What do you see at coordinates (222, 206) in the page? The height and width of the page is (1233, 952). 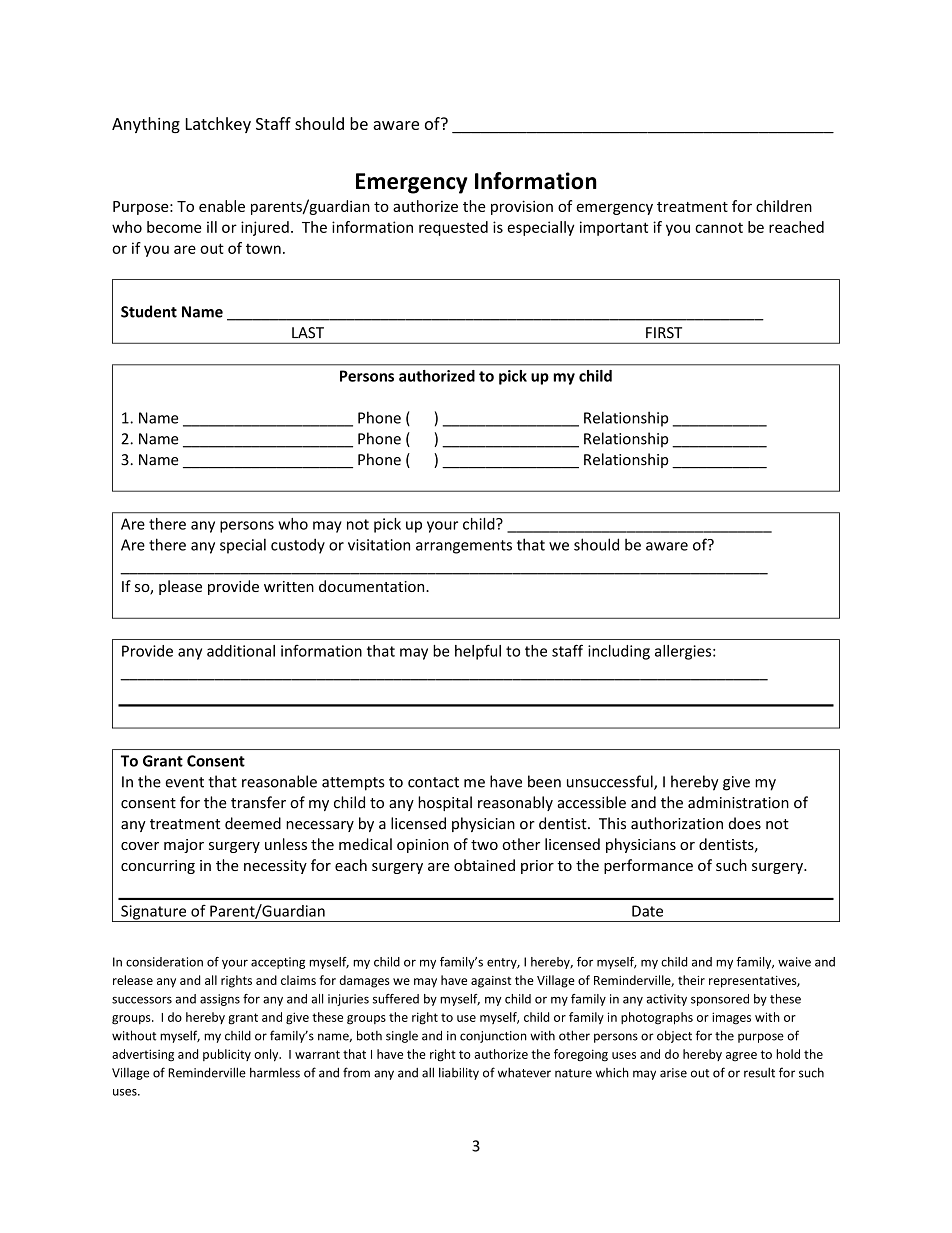 I see `enable` at bounding box center [222, 206].
